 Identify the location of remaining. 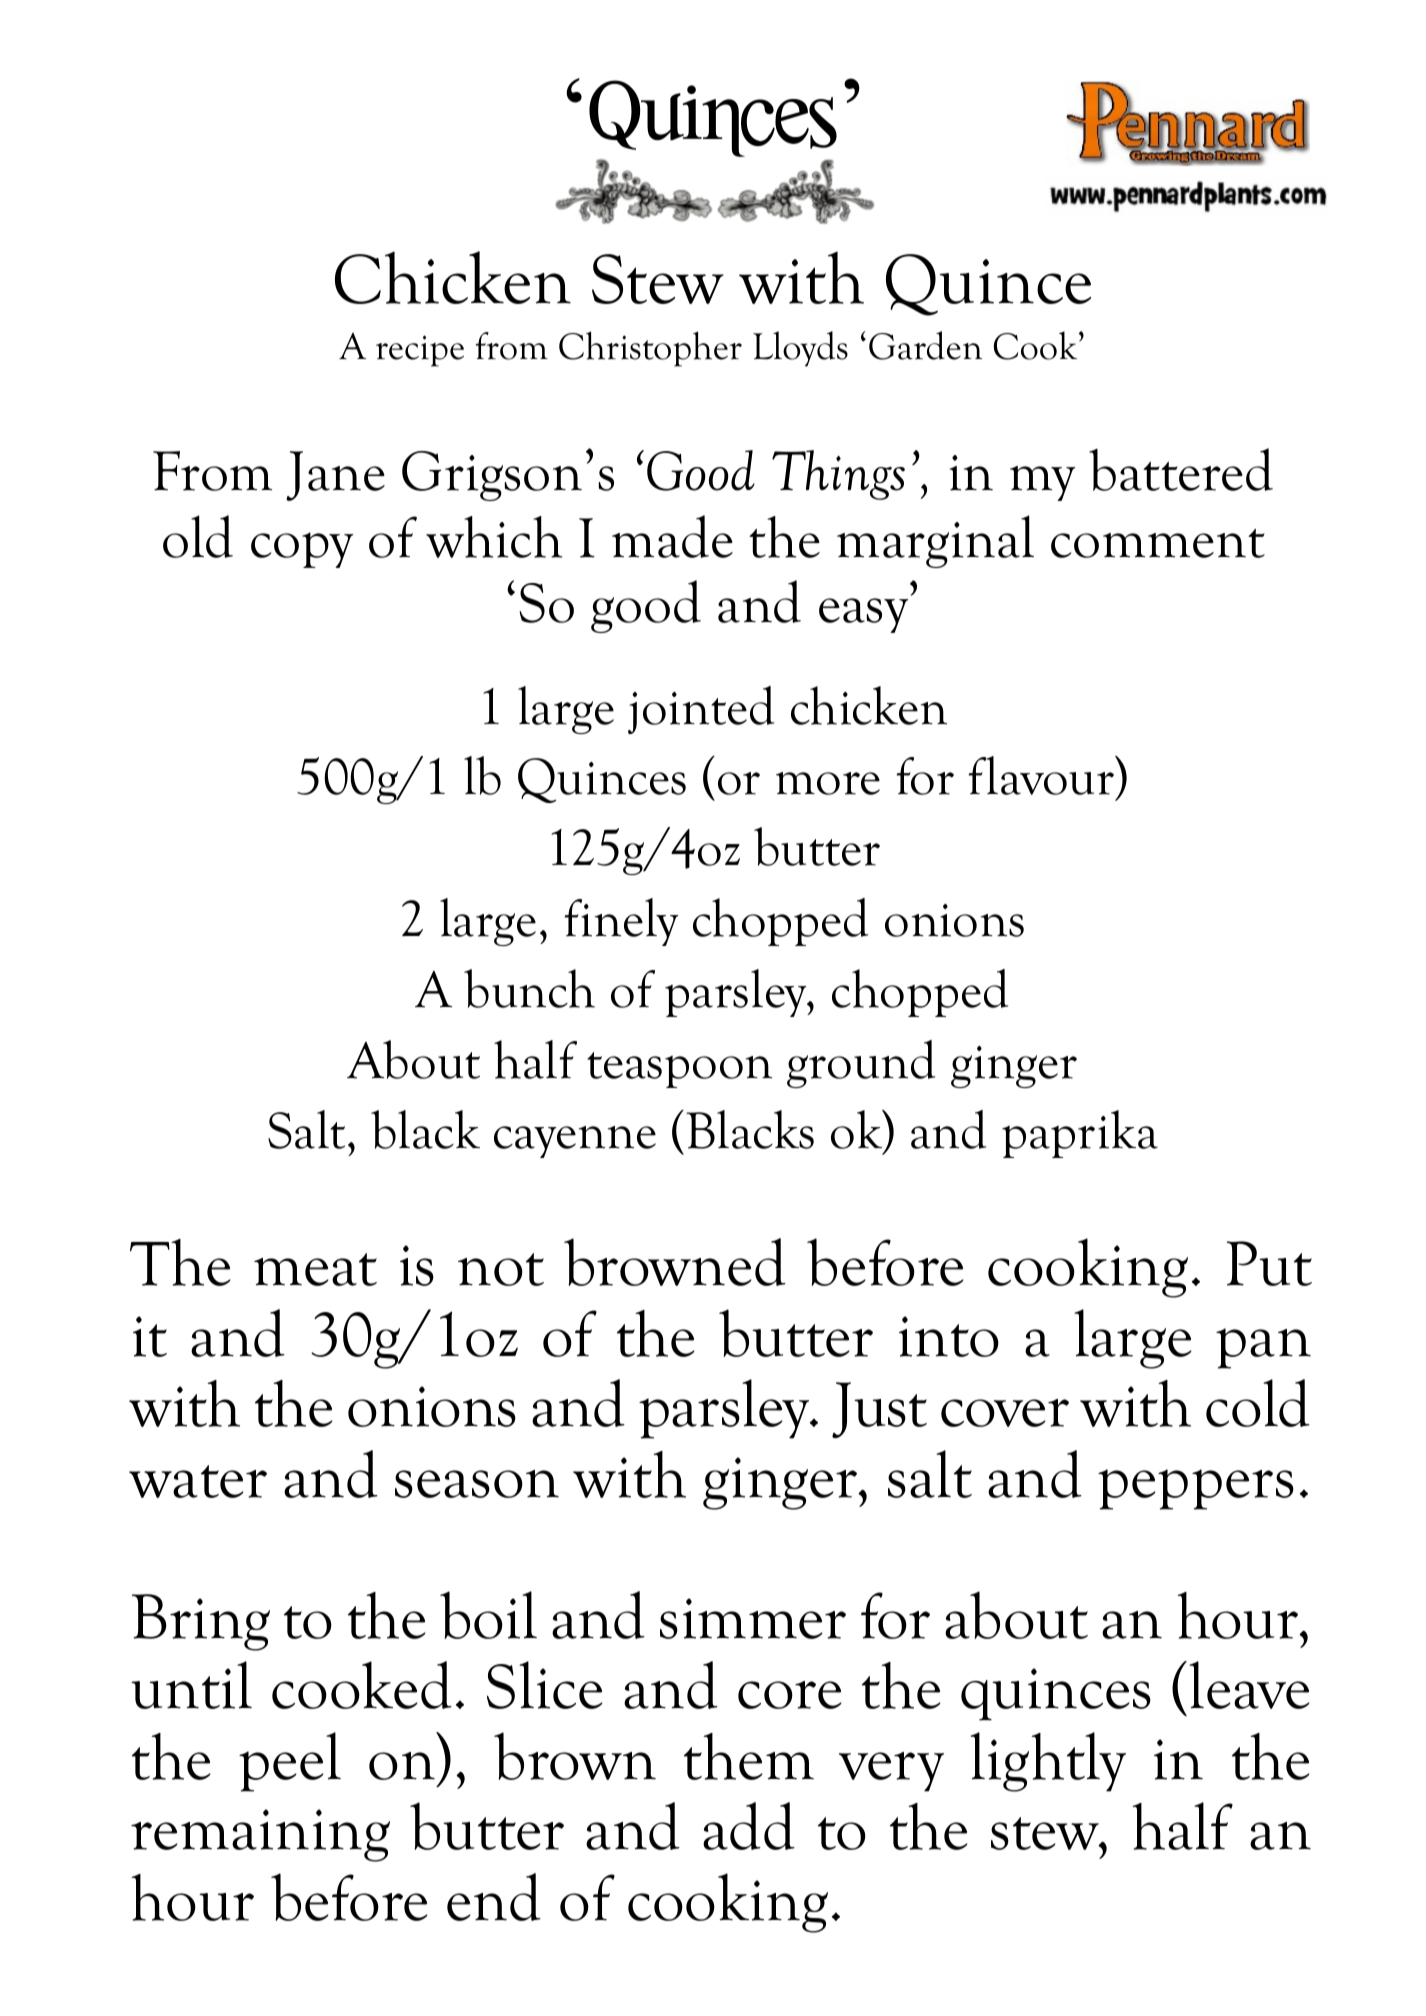
(260, 1835).
